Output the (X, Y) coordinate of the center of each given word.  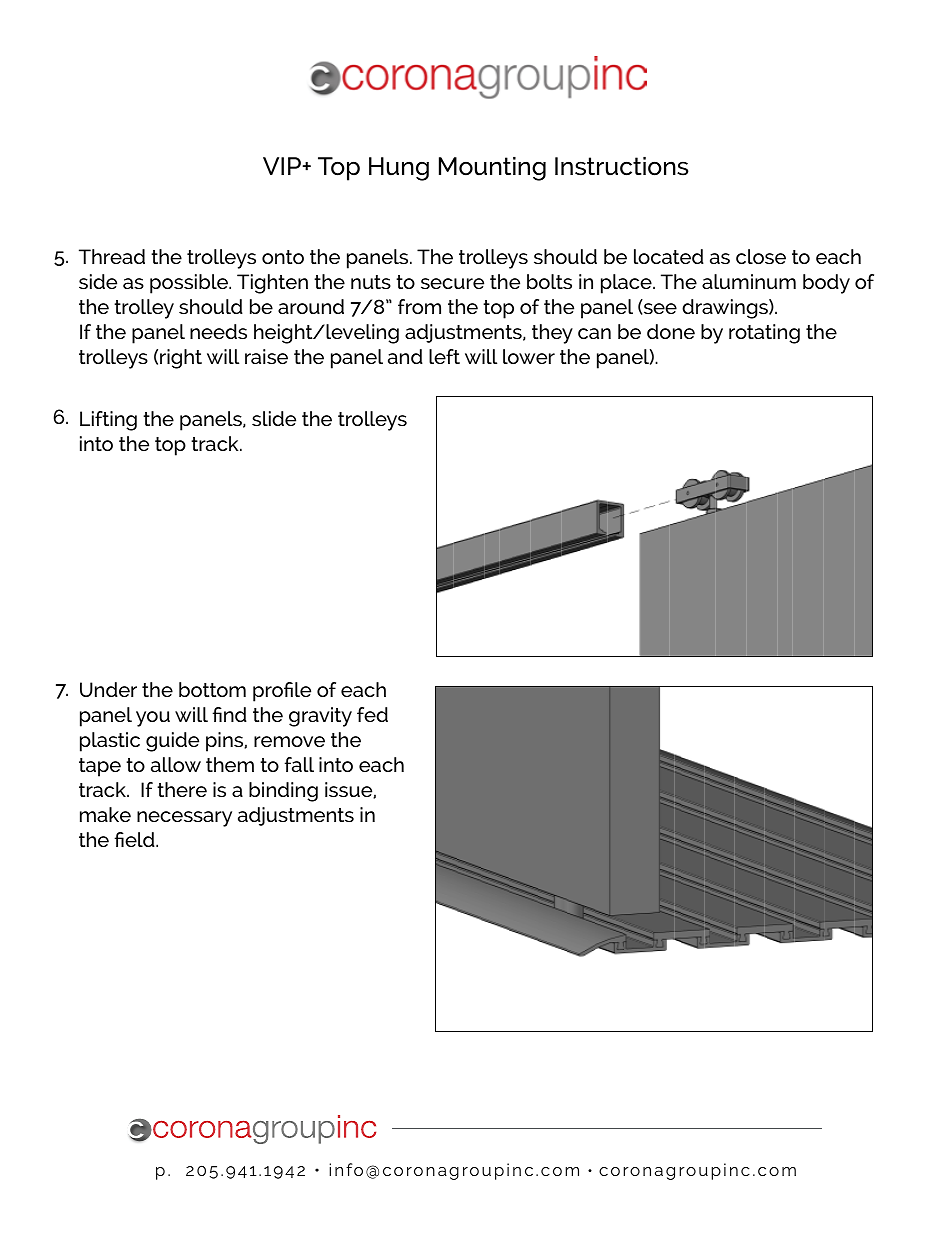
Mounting (492, 169)
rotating (764, 334)
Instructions (622, 166)
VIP (283, 166)
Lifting (108, 421)
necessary (184, 819)
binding (283, 792)
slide (274, 418)
